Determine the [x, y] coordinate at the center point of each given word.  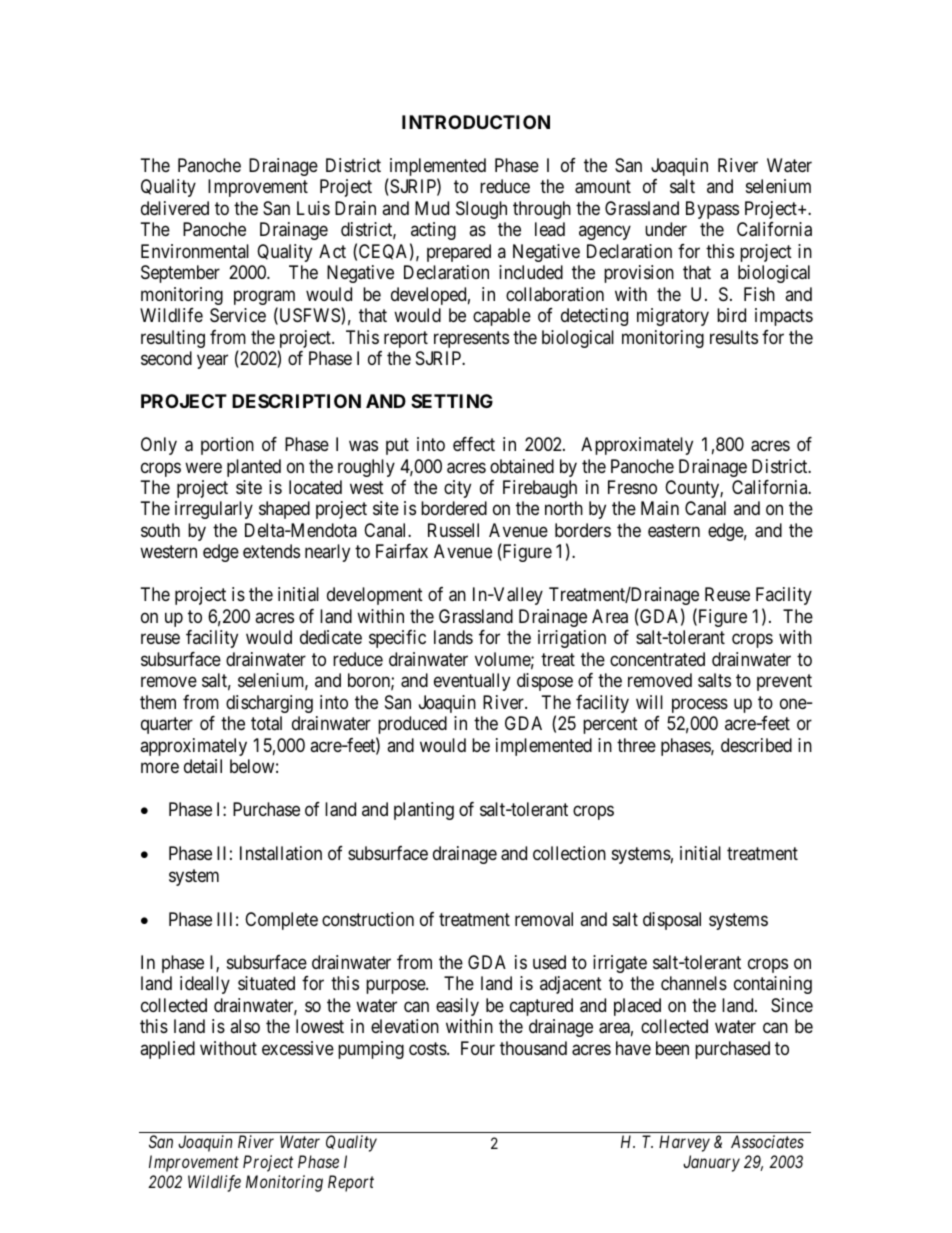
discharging [269, 704]
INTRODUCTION [476, 122]
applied [167, 1050]
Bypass [712, 210]
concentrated [657, 659]
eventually [472, 682]
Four [478, 1048]
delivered [175, 208]
